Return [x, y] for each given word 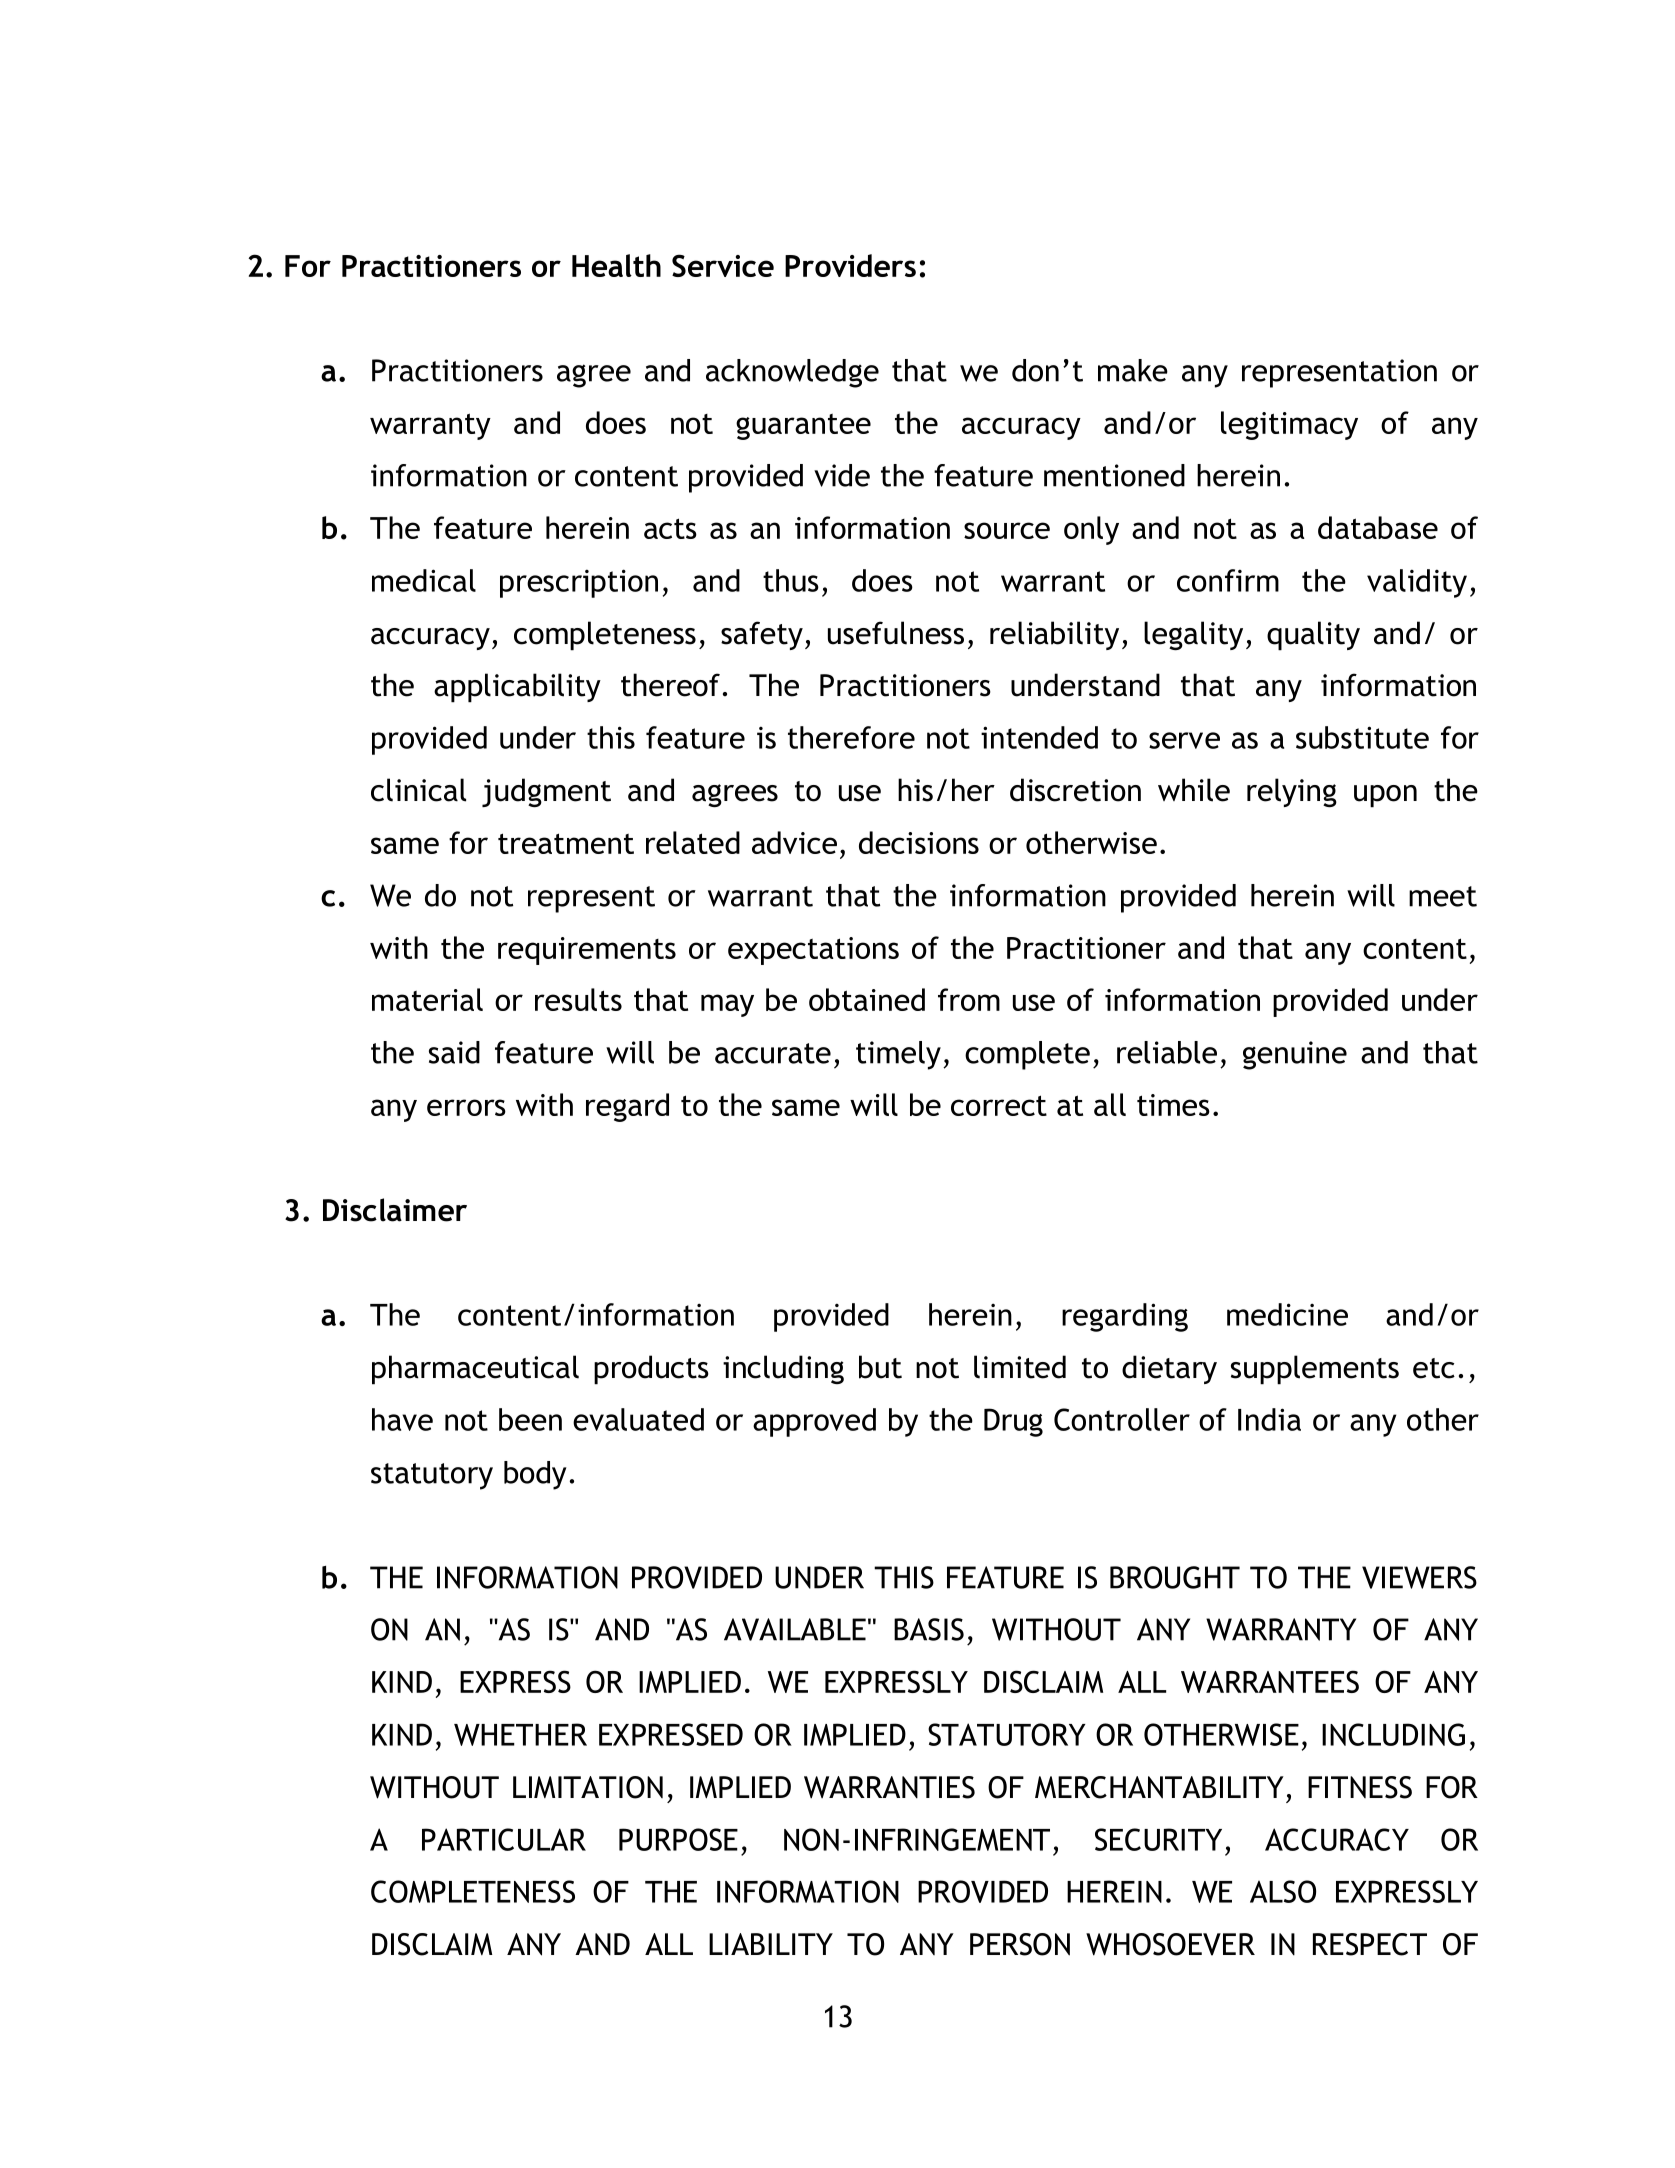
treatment [566, 843]
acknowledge [792, 373]
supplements [1315, 1370]
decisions [919, 842]
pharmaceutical [475, 1370]
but [880, 1367]
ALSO [1283, 1891]
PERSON [1020, 1944]
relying [1292, 792]
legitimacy [1289, 425]
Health [616, 265]
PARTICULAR [504, 1839]
